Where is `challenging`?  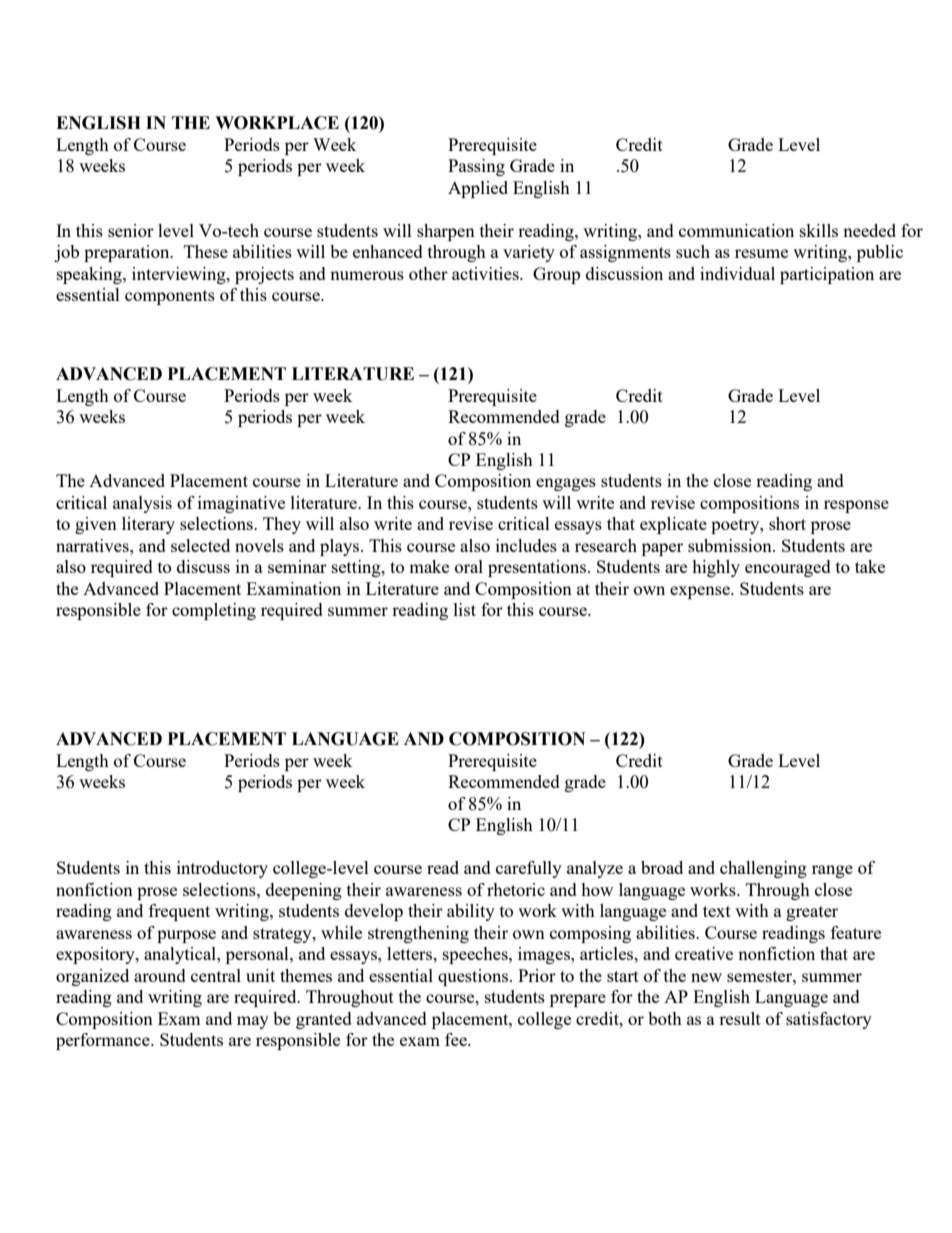
challenging is located at coordinates (763, 869).
